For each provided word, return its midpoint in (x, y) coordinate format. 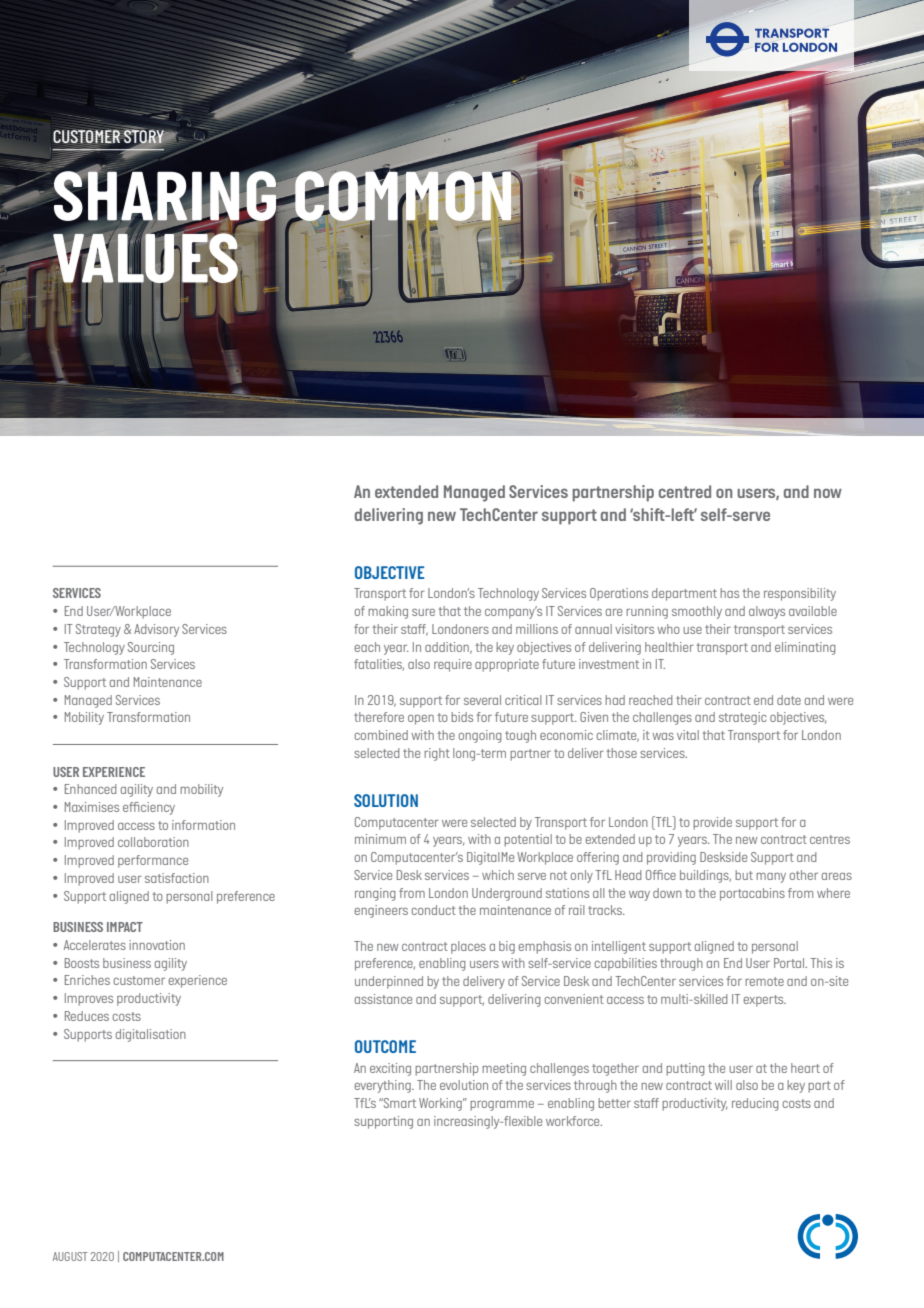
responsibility (800, 594)
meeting (504, 1069)
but (744, 875)
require (453, 665)
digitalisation (151, 1035)
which (498, 875)
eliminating (805, 648)
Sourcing (151, 648)
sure (423, 612)
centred (685, 491)
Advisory (156, 630)
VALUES (145, 258)
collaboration (153, 842)
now (828, 493)
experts (765, 1001)
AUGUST (70, 1256)
